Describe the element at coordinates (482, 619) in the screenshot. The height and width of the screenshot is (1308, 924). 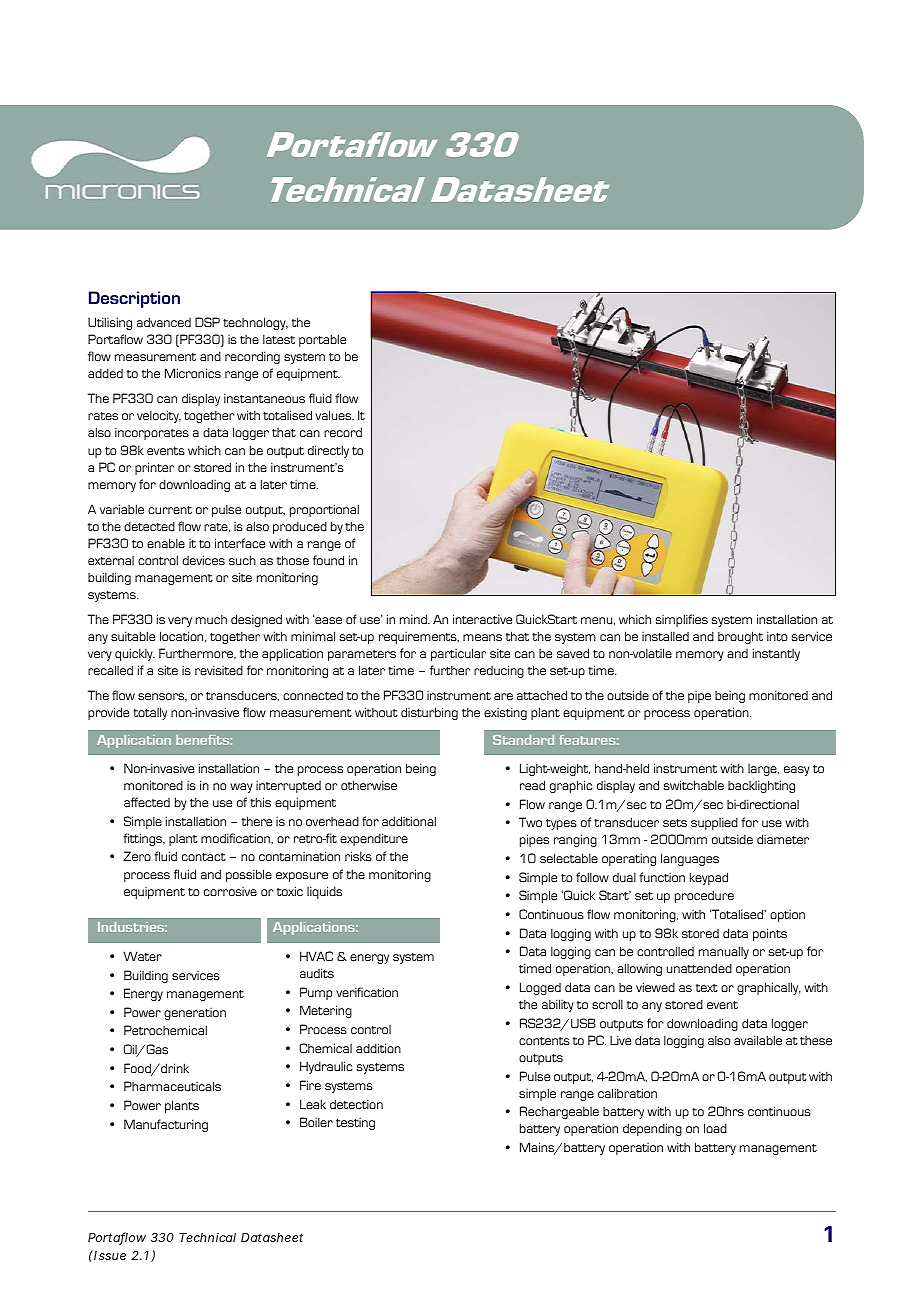
I see `interactive` at that location.
